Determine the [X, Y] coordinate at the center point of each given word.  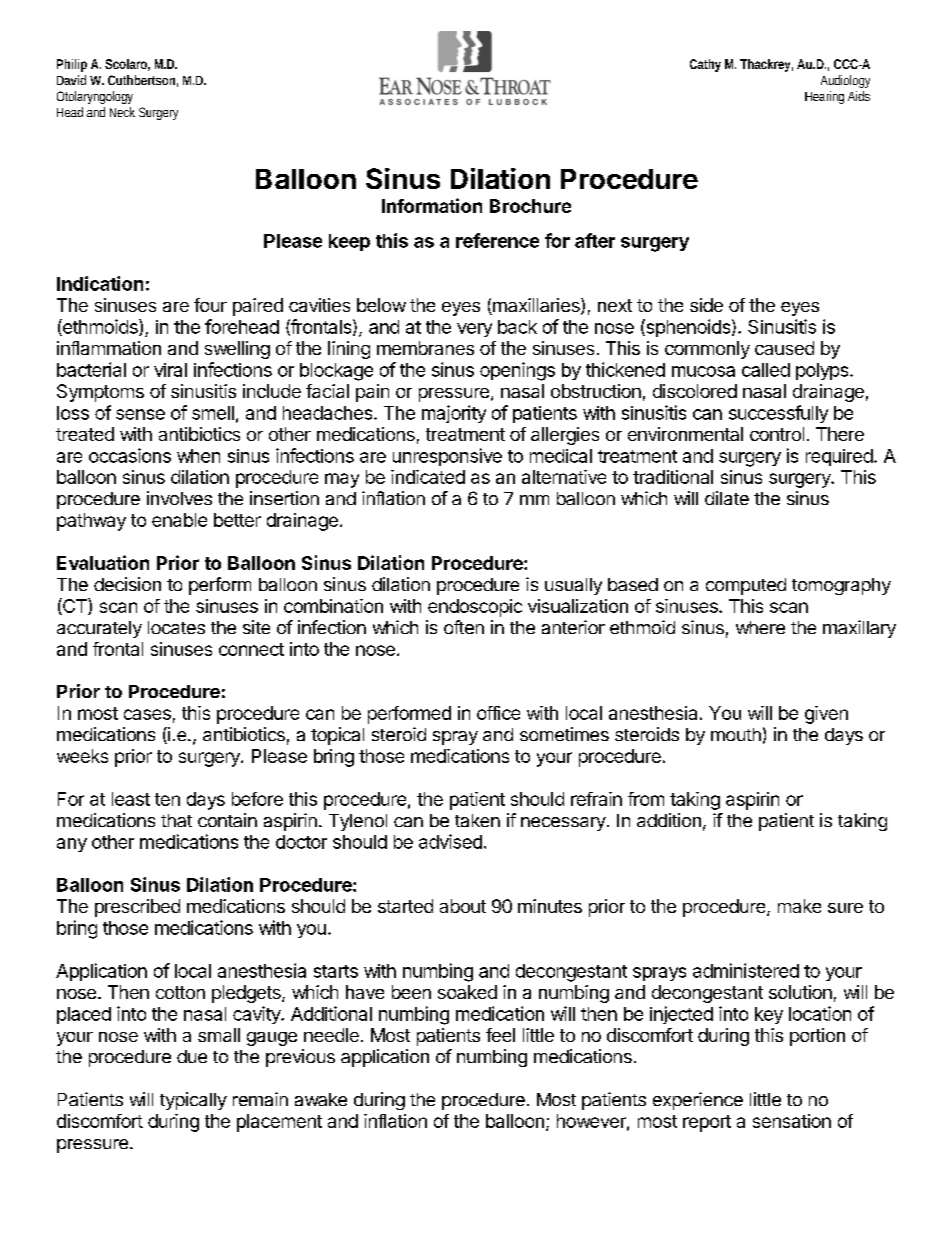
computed [746, 586]
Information [432, 205]
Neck [122, 112]
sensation [792, 1121]
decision [127, 584]
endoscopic [475, 608]
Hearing [824, 97]
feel [500, 1035]
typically [193, 1101]
